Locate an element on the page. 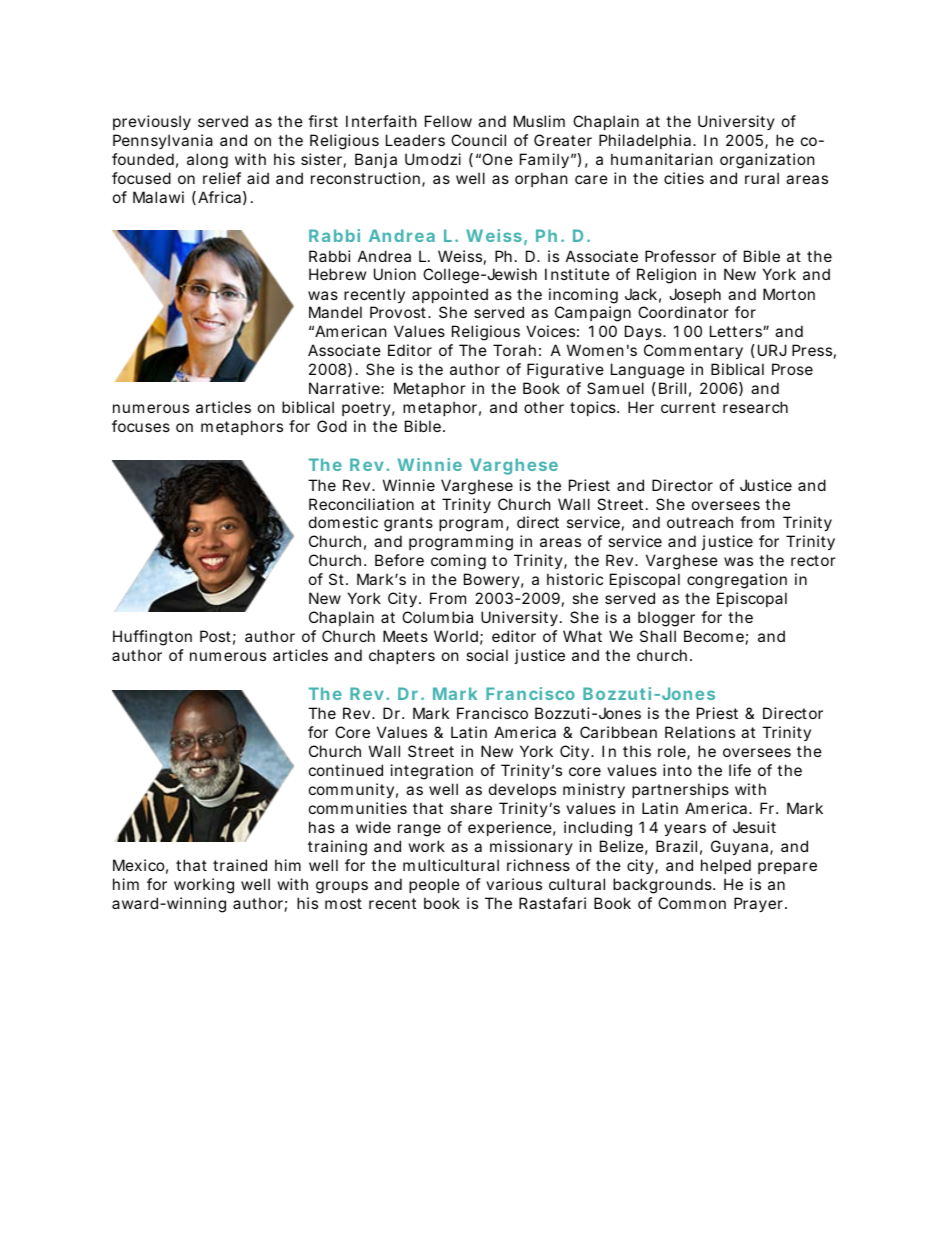 The width and height of the image is (952, 1233). trained is located at coordinates (240, 865).
